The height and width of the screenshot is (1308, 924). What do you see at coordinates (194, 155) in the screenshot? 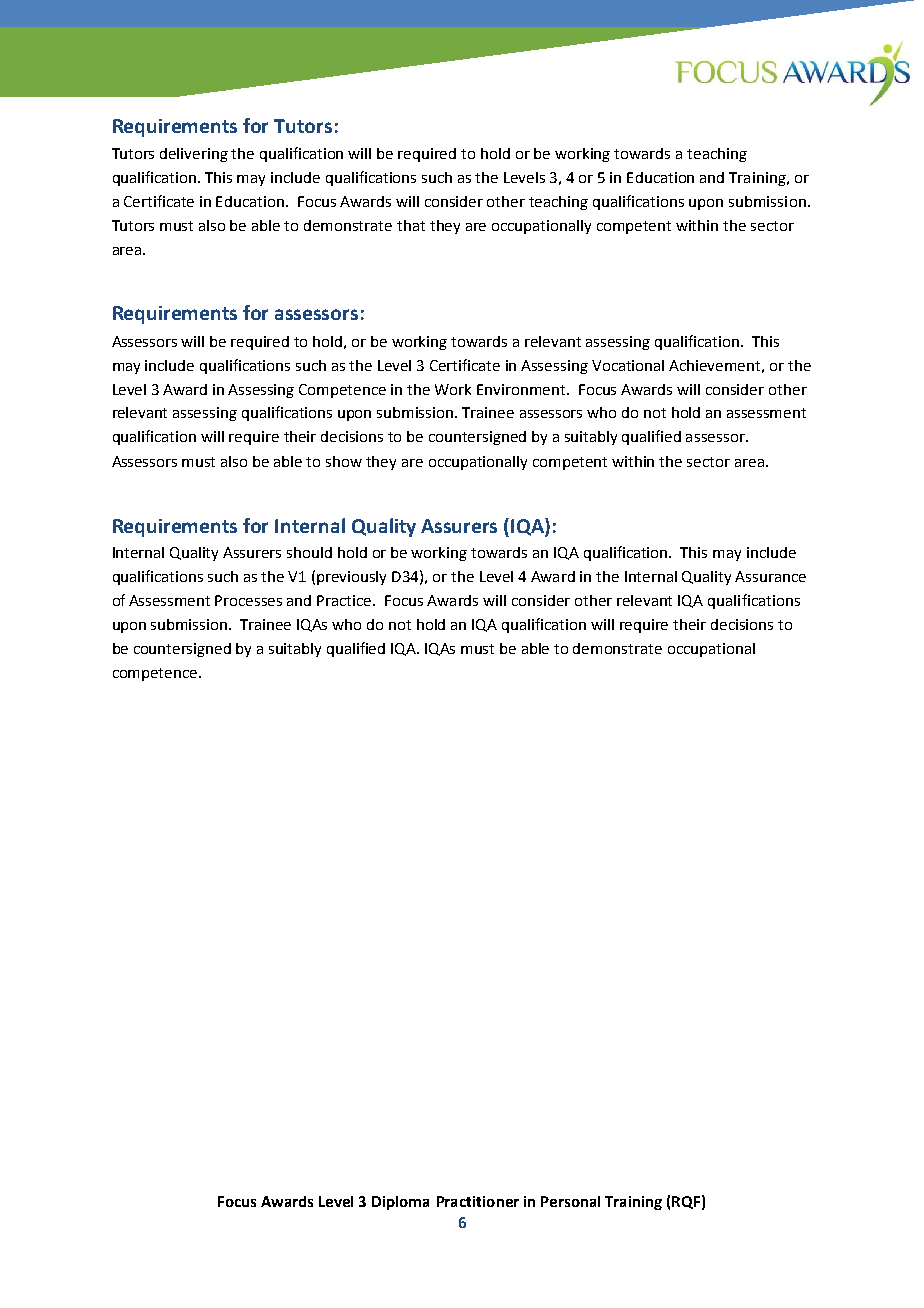
I see `delivering` at bounding box center [194, 155].
